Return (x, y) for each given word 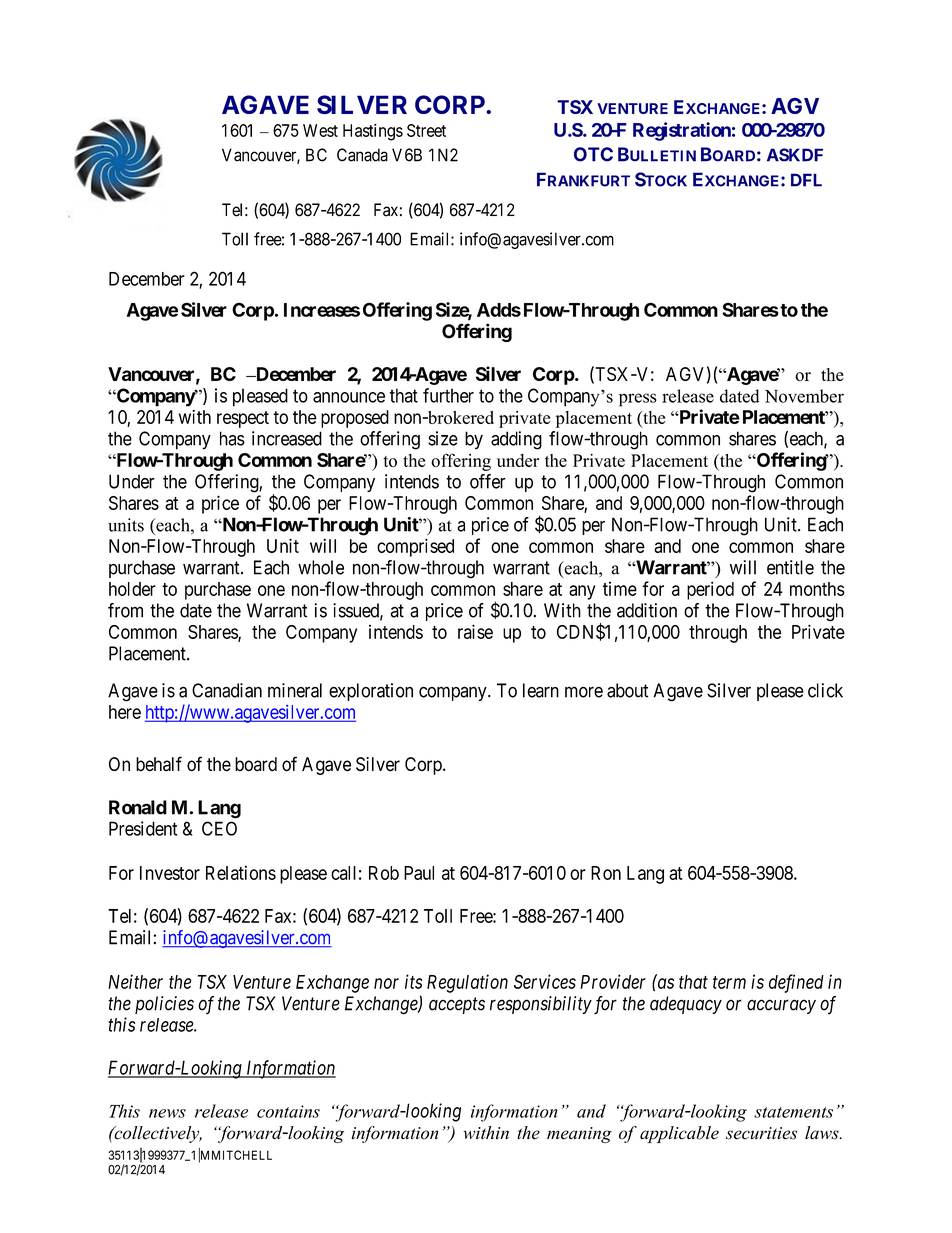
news (167, 1113)
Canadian (227, 690)
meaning (579, 1135)
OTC (593, 154)
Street (426, 130)
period (710, 590)
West (320, 130)
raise (475, 631)
